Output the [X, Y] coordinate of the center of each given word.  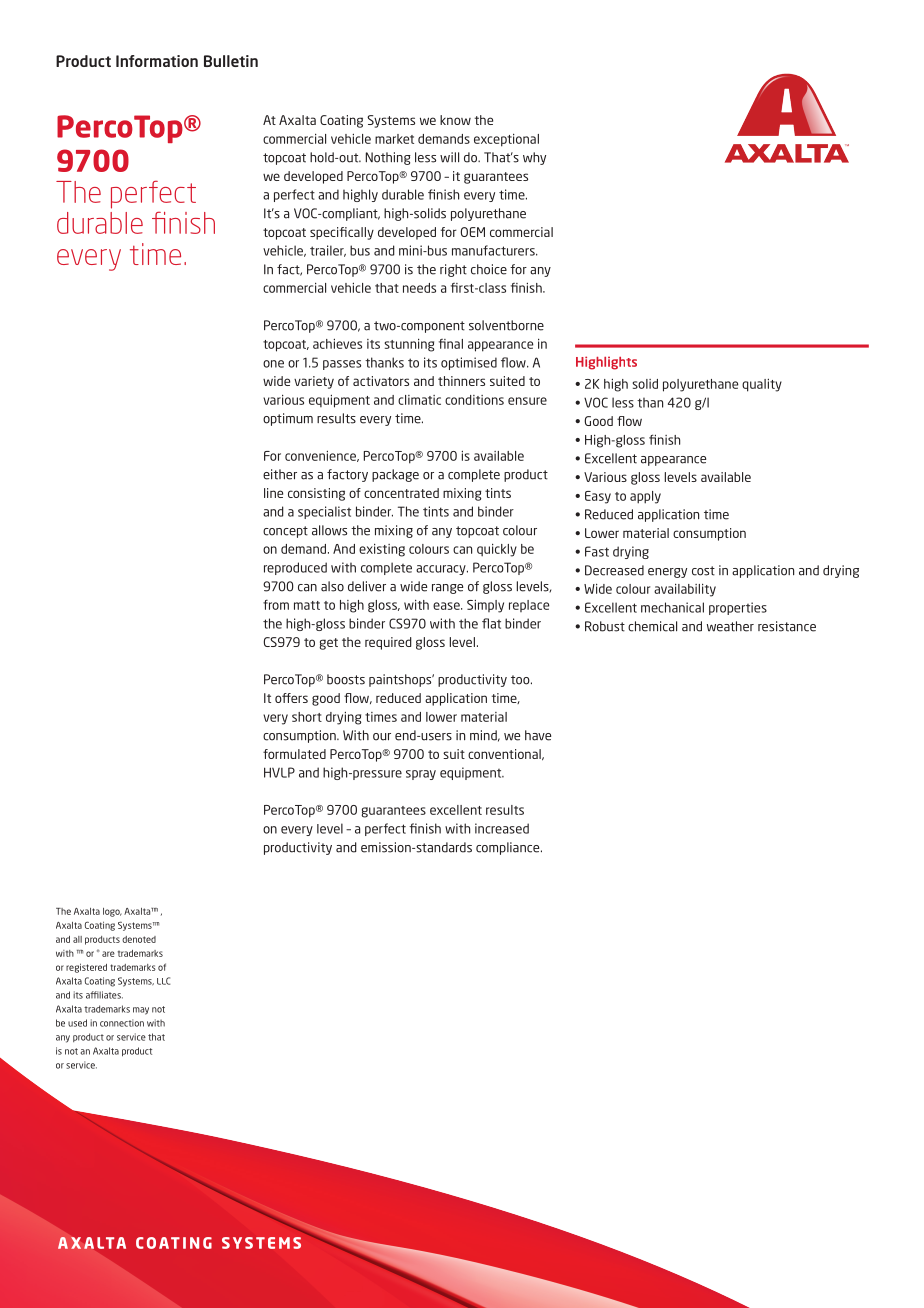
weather [730, 626]
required [388, 643]
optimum [288, 419]
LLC [163, 981]
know [455, 120]
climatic [419, 400]
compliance [509, 848]
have [538, 735]
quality [762, 385]
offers [291, 698]
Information [157, 61]
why [534, 158]
